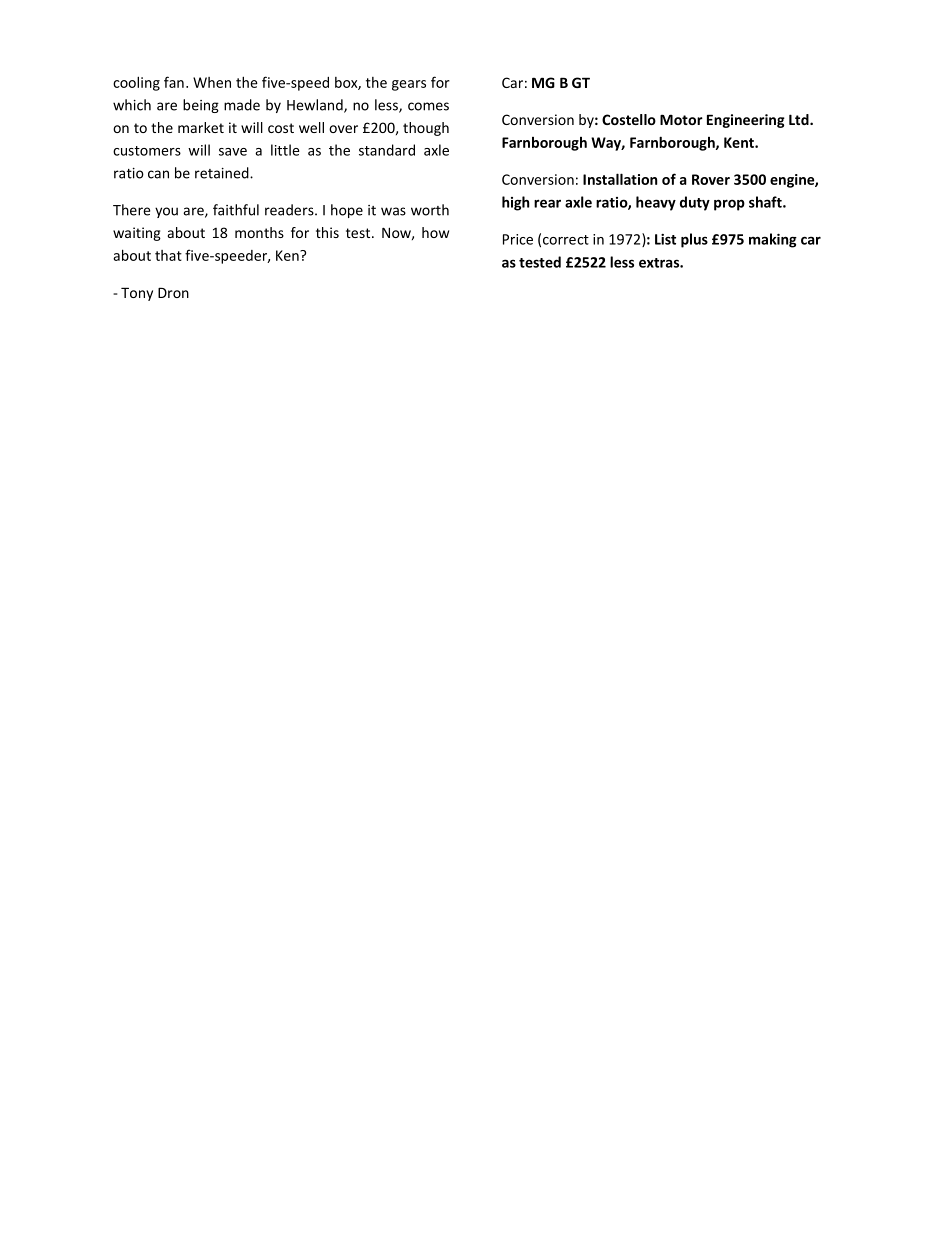 This document has height=1233, width=952. Describe the element at coordinates (435, 232) in the document. I see `how` at that location.
